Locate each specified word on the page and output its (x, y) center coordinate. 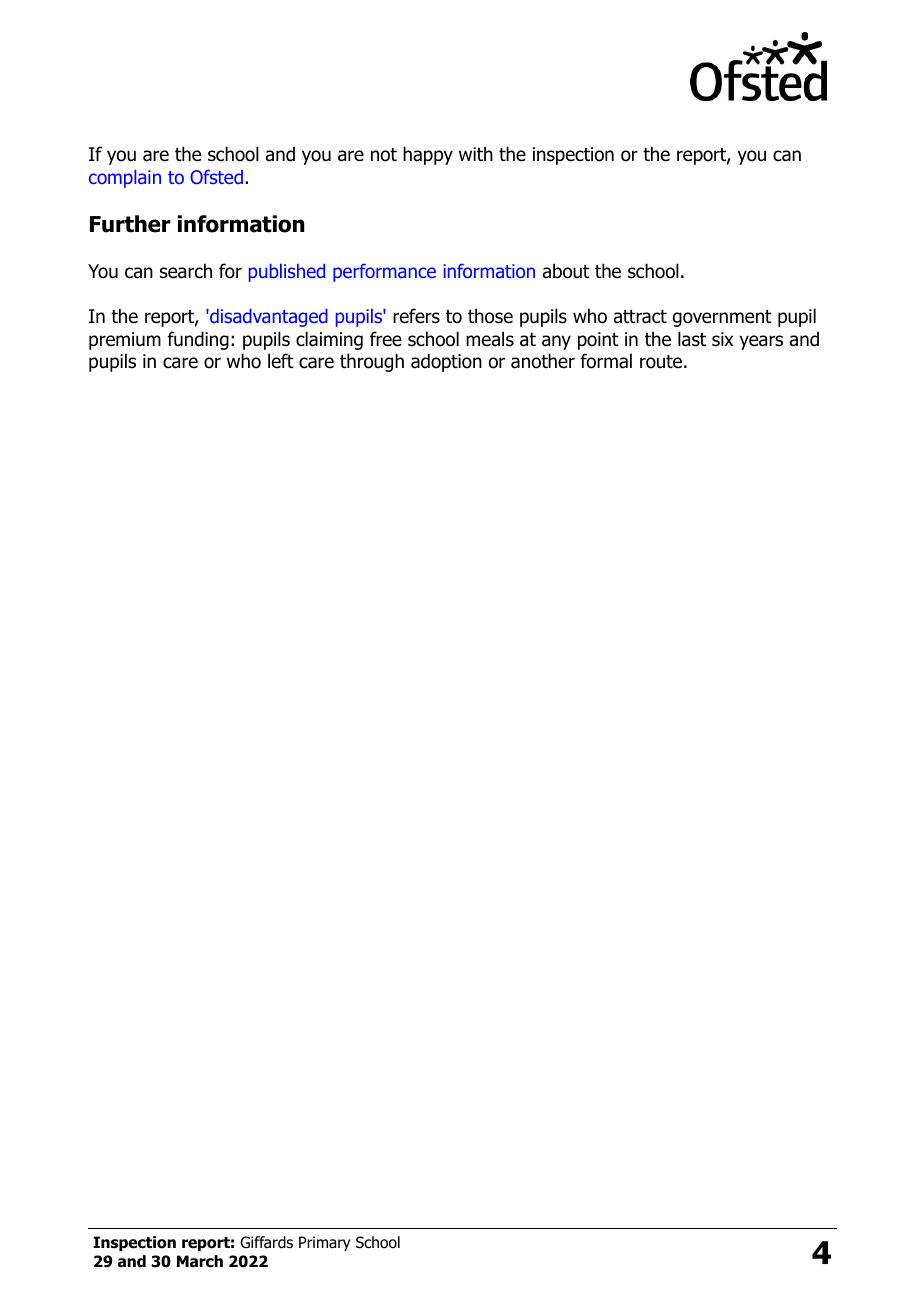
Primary (324, 1243)
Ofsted (216, 176)
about (566, 271)
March (200, 1261)
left (281, 361)
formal (606, 361)
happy (428, 155)
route (661, 362)
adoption (446, 362)
